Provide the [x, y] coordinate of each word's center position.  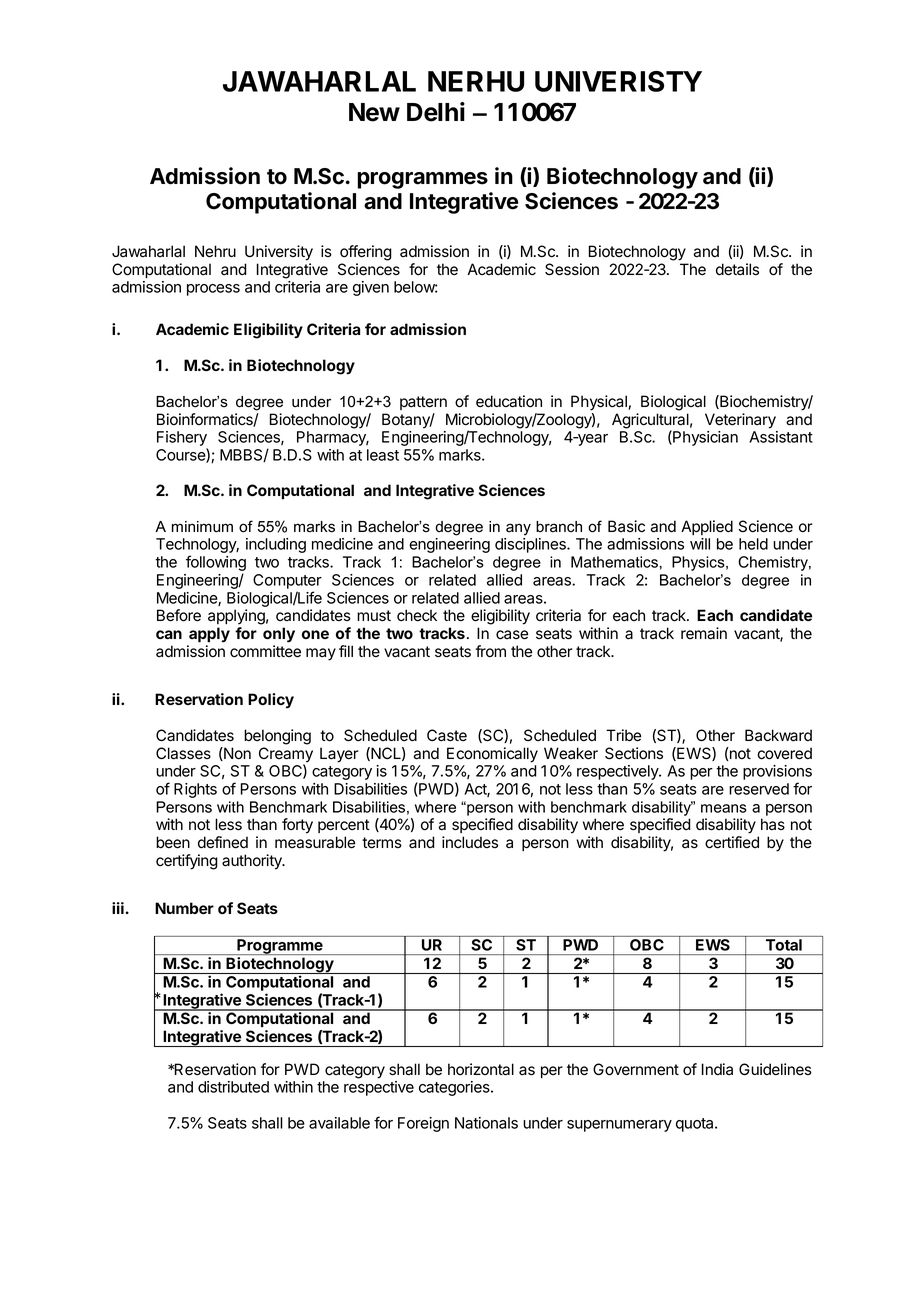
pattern [423, 403]
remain [704, 633]
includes [470, 842]
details [737, 269]
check [417, 615]
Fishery [182, 440]
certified [732, 842]
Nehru [215, 251]
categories [455, 1088]
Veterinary [740, 421]
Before [179, 615]
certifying [187, 862]
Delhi [436, 112]
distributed [233, 1087]
